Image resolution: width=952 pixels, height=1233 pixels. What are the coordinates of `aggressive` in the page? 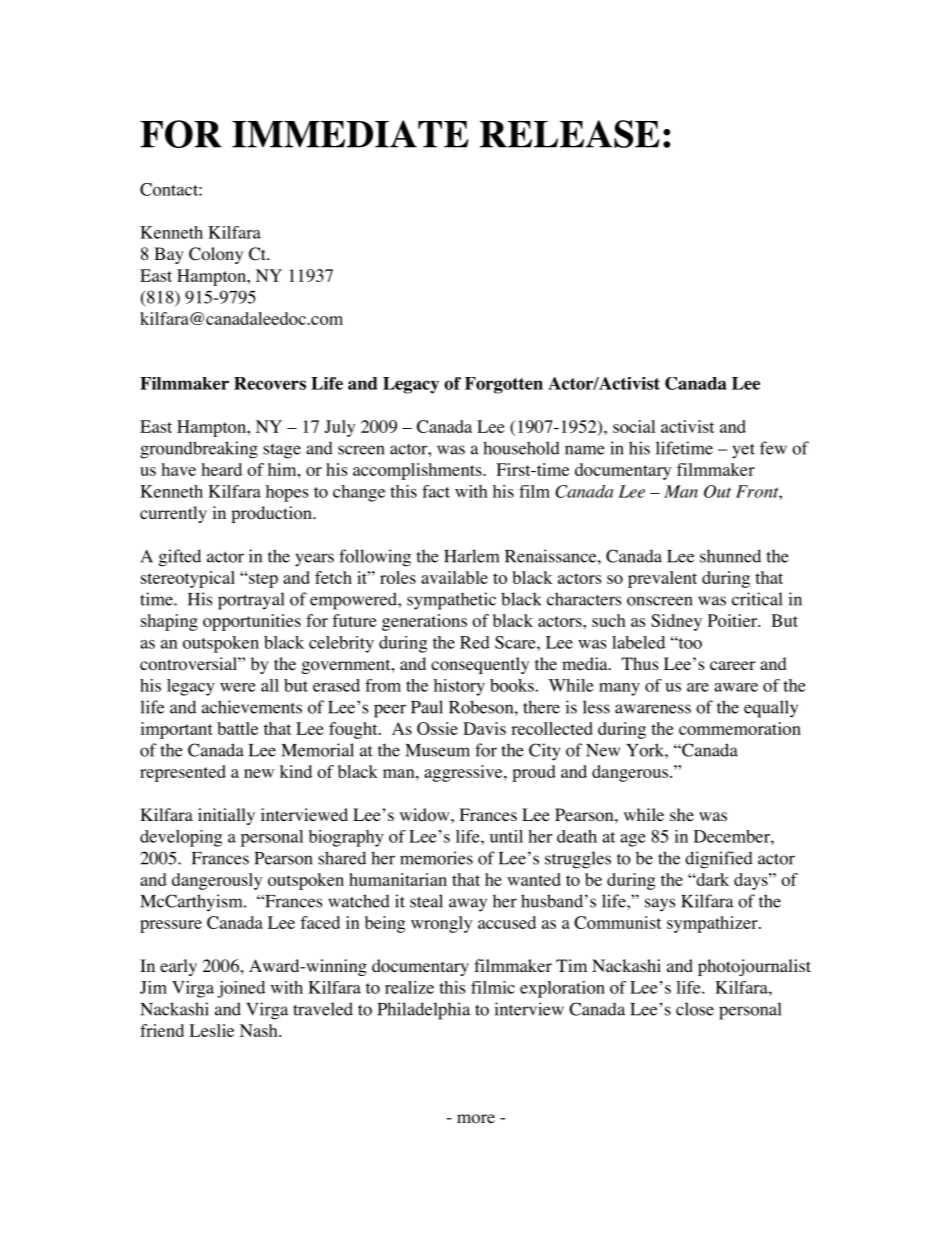 It's located at (464, 773).
